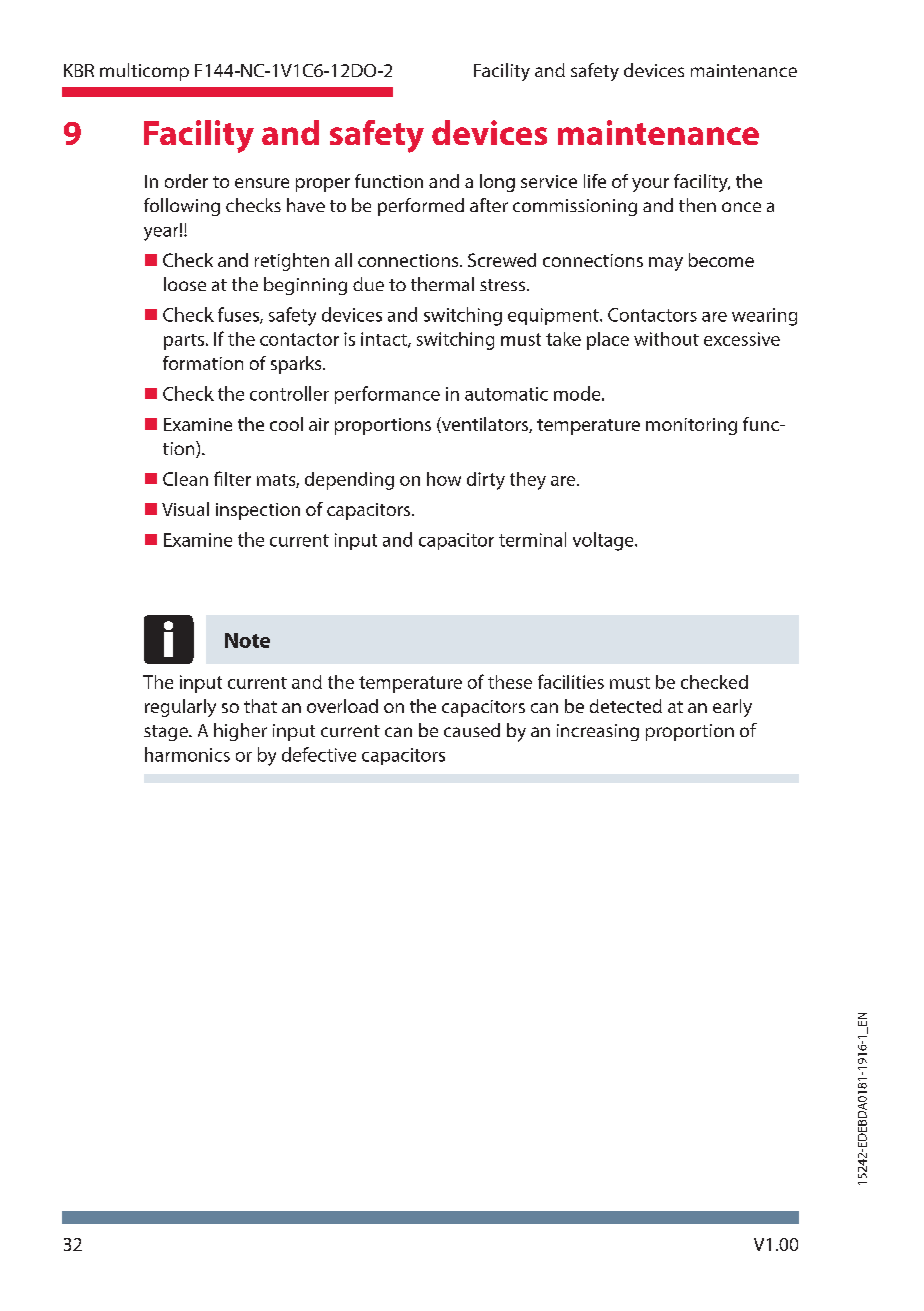 Image resolution: width=924 pixels, height=1311 pixels. What do you see at coordinates (286, 424) in the document?
I see `cool` at bounding box center [286, 424].
